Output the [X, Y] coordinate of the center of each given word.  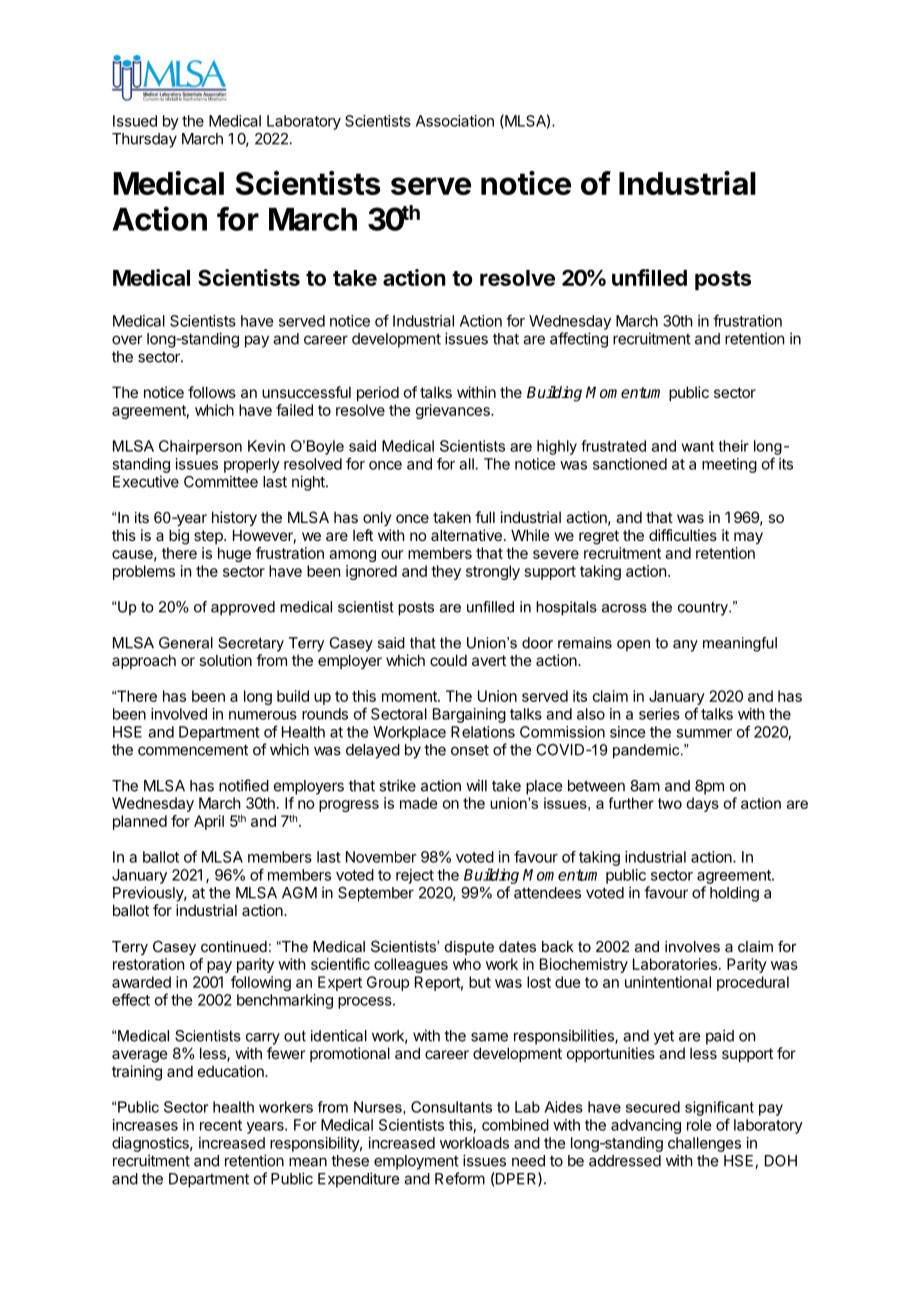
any [685, 646]
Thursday [144, 140]
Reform [460, 1178]
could [448, 660]
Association [455, 121]
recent [221, 1125]
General [186, 643]
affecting [579, 340]
